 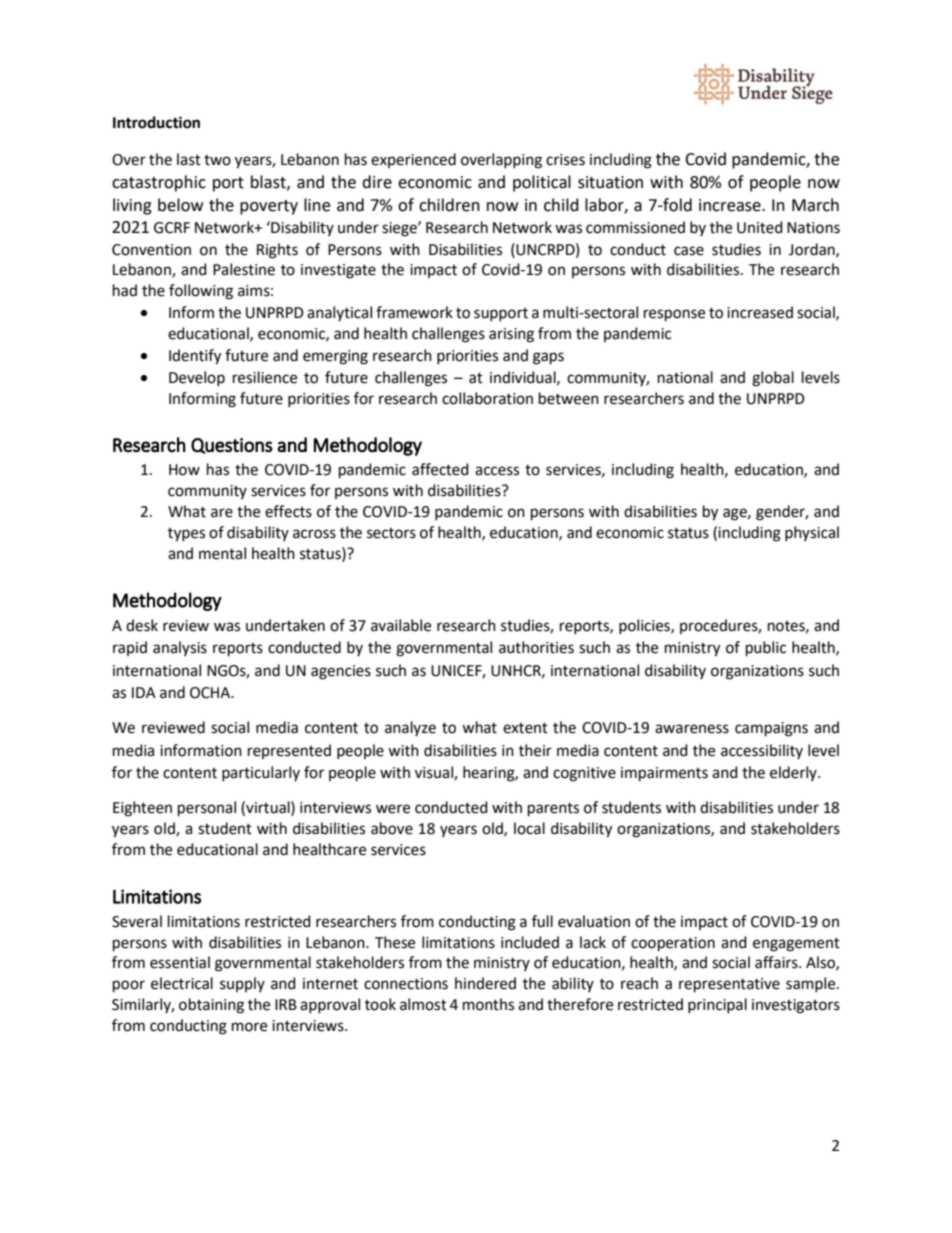 I want to click on months, so click(x=488, y=1004).
